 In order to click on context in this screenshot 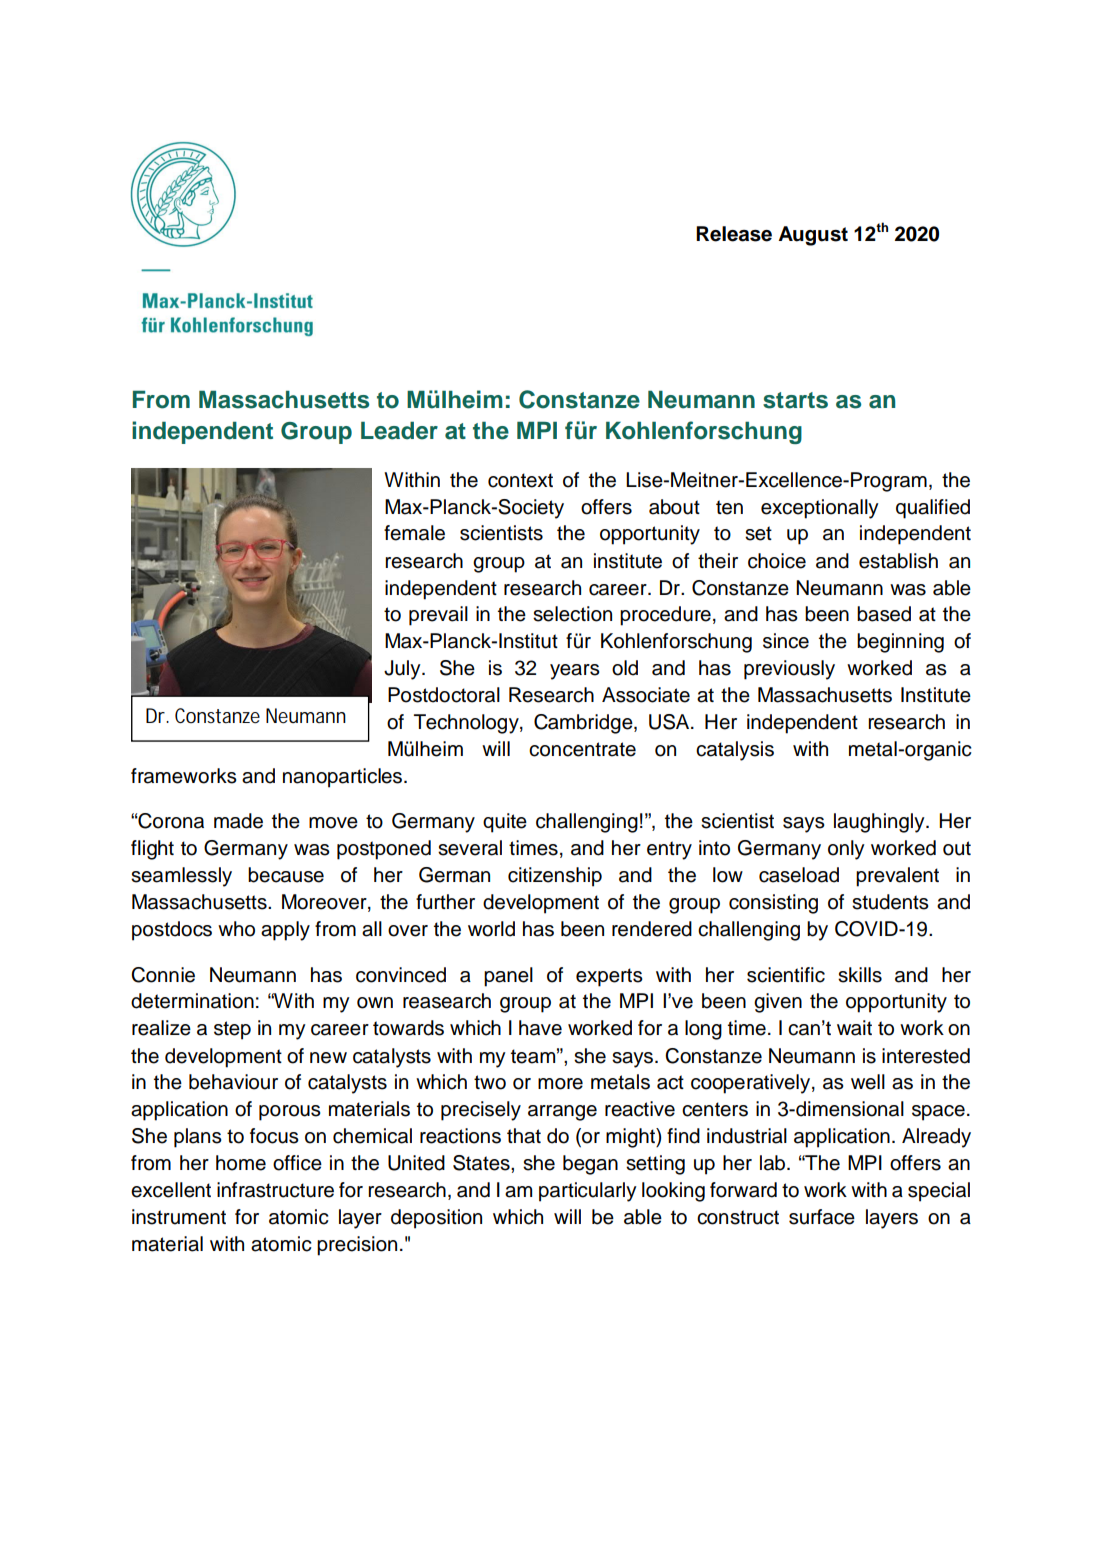, I will do `click(520, 480)`.
